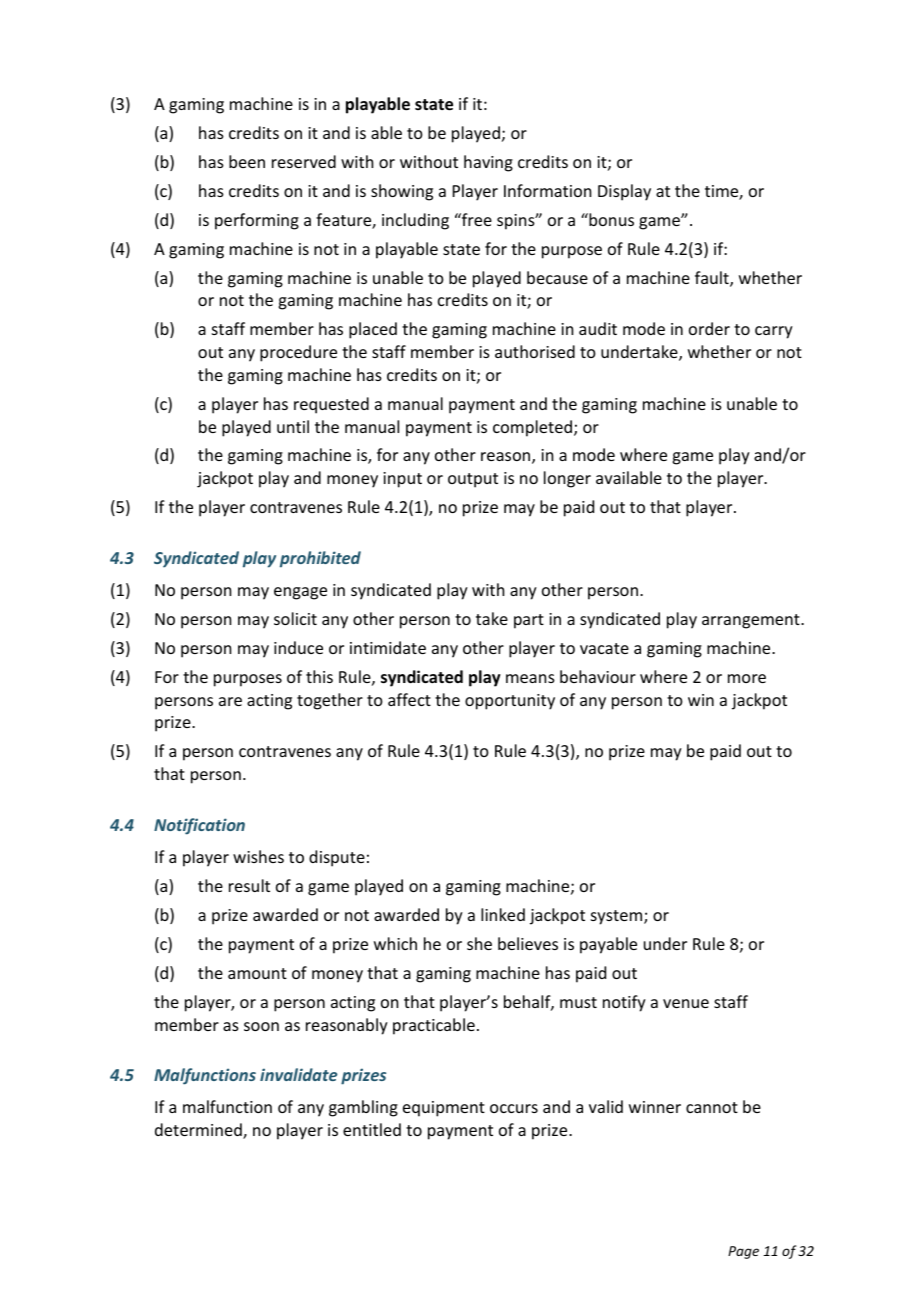 The width and height of the screenshot is (924, 1308). What do you see at coordinates (230, 701) in the screenshot?
I see `are` at bounding box center [230, 701].
